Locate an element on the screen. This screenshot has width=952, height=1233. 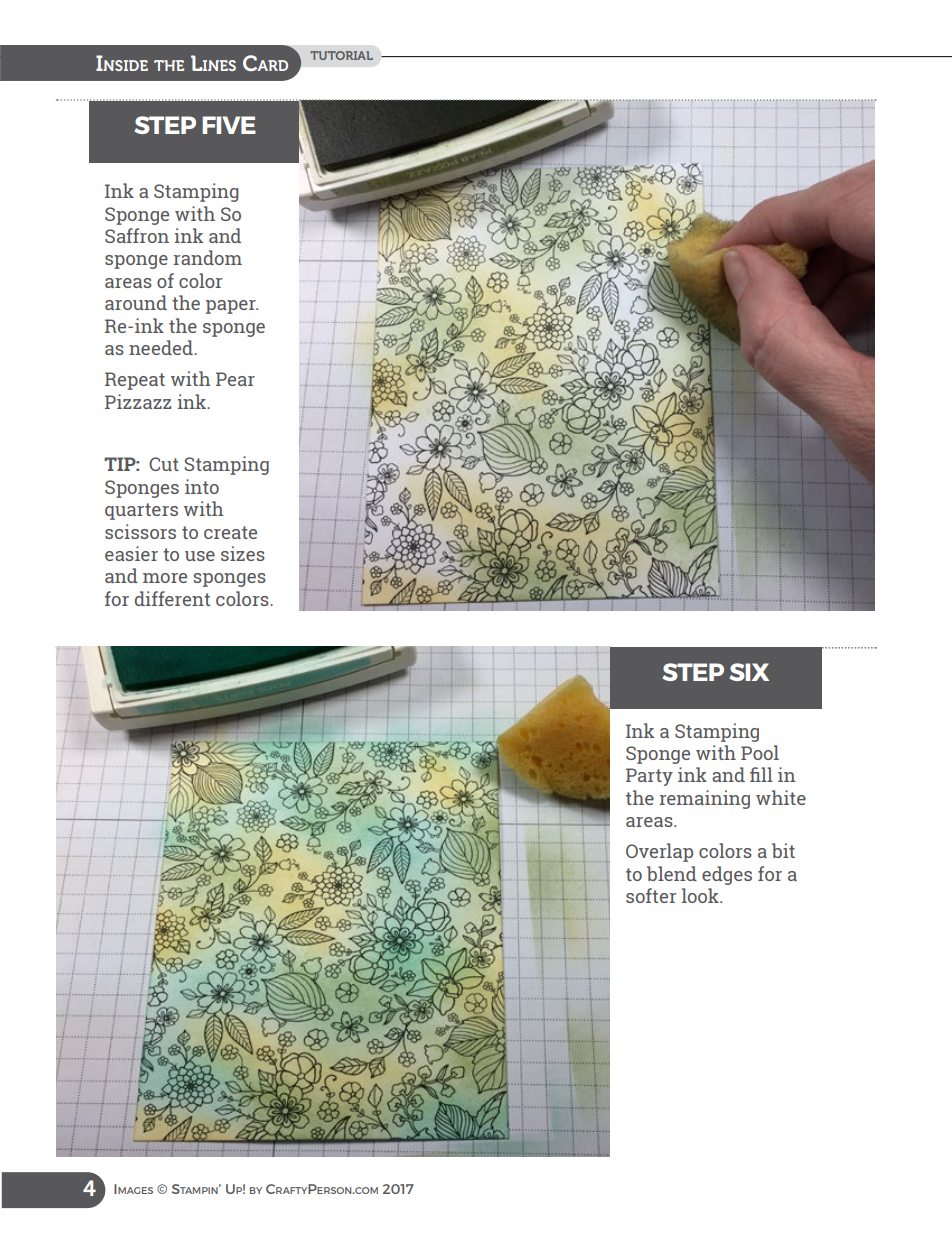
random is located at coordinates (208, 257).
